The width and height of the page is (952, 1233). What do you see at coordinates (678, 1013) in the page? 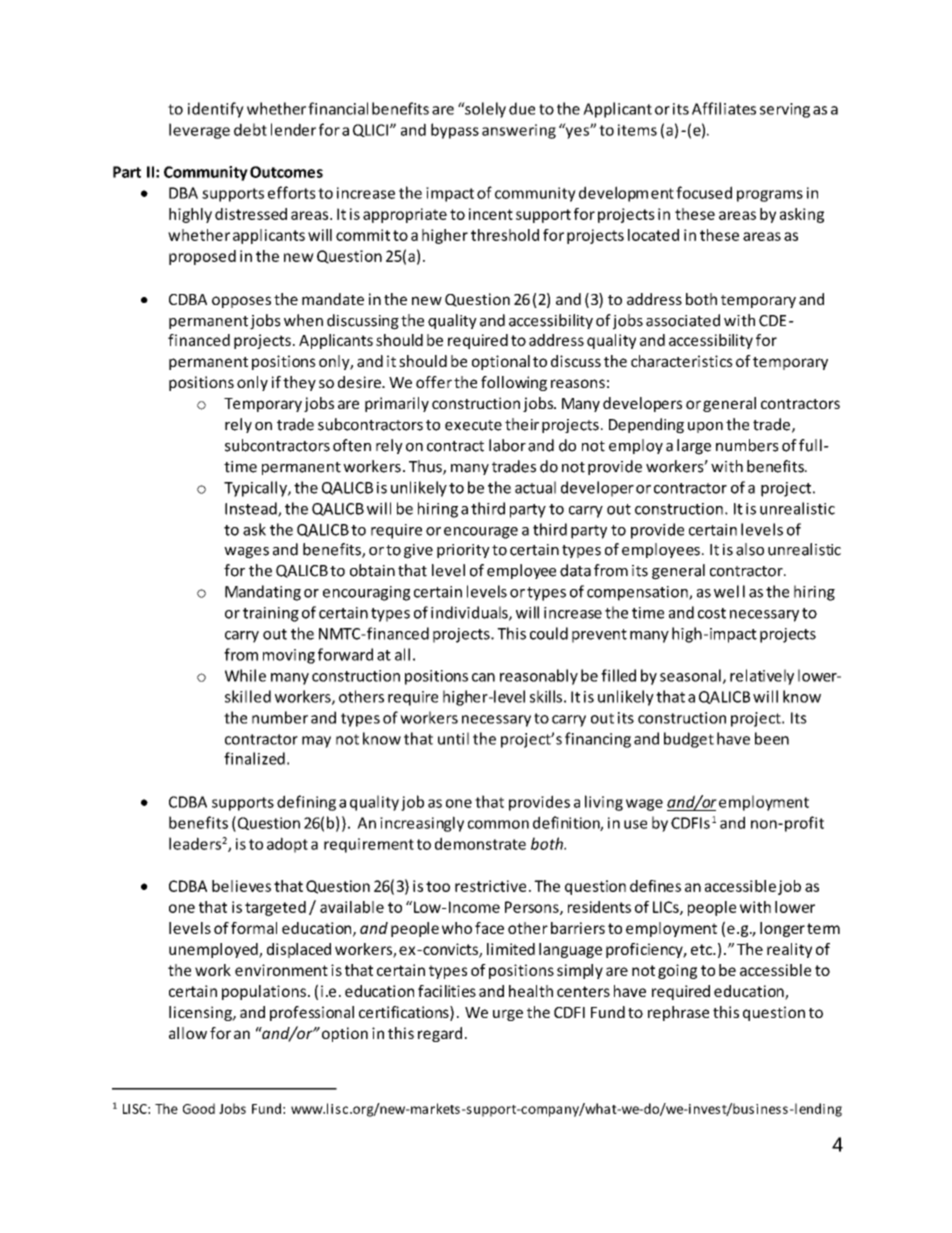
I see `rephrase` at bounding box center [678, 1013].
